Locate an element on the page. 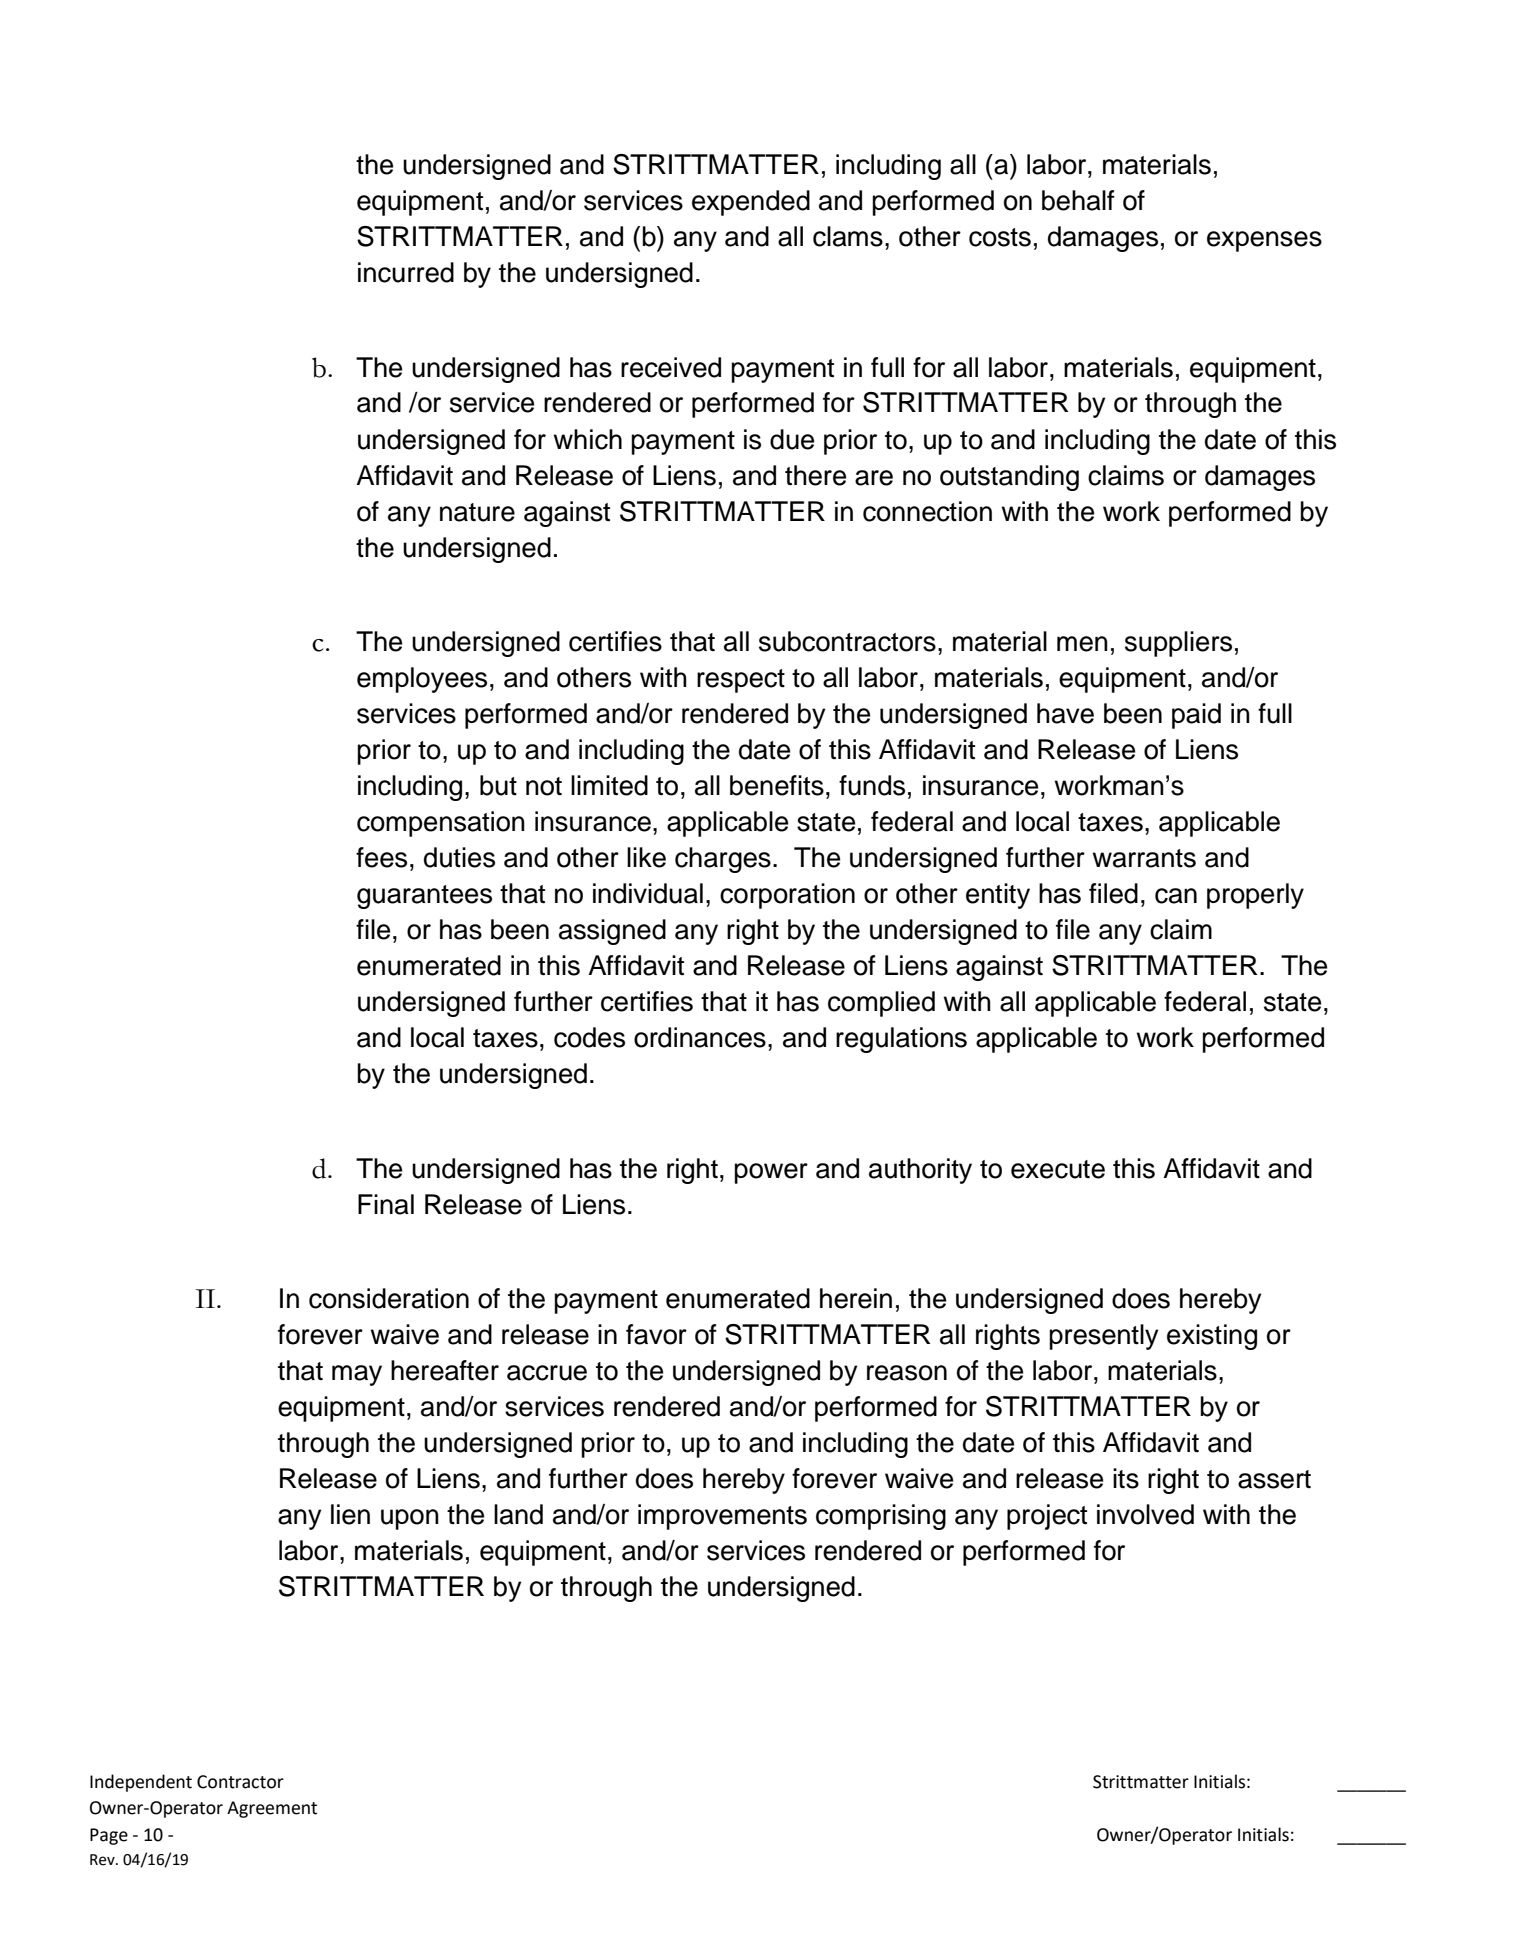 The image size is (1515, 1960). incurred is located at coordinates (406, 272).
